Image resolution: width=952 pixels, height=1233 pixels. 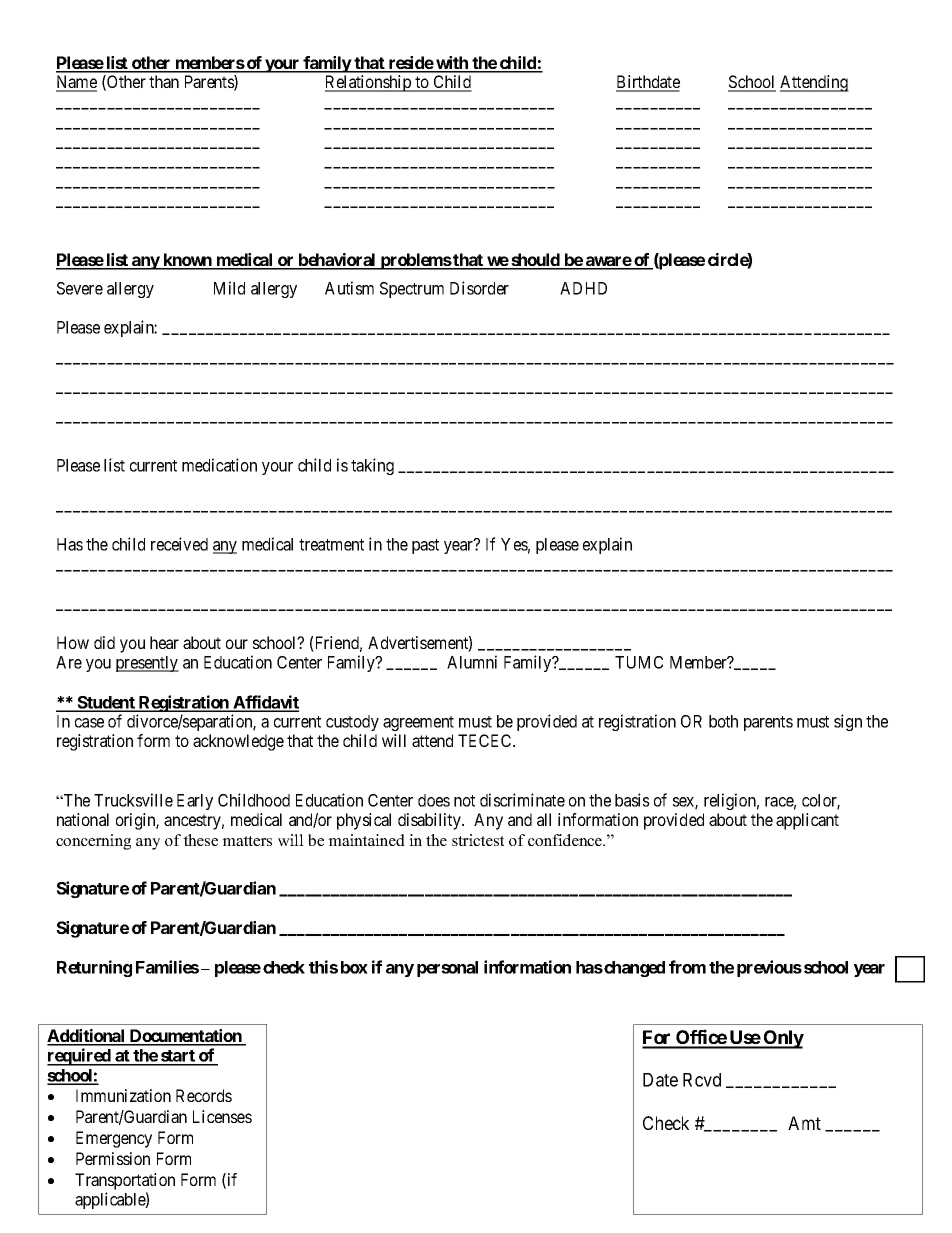 I want to click on does, so click(x=434, y=800).
